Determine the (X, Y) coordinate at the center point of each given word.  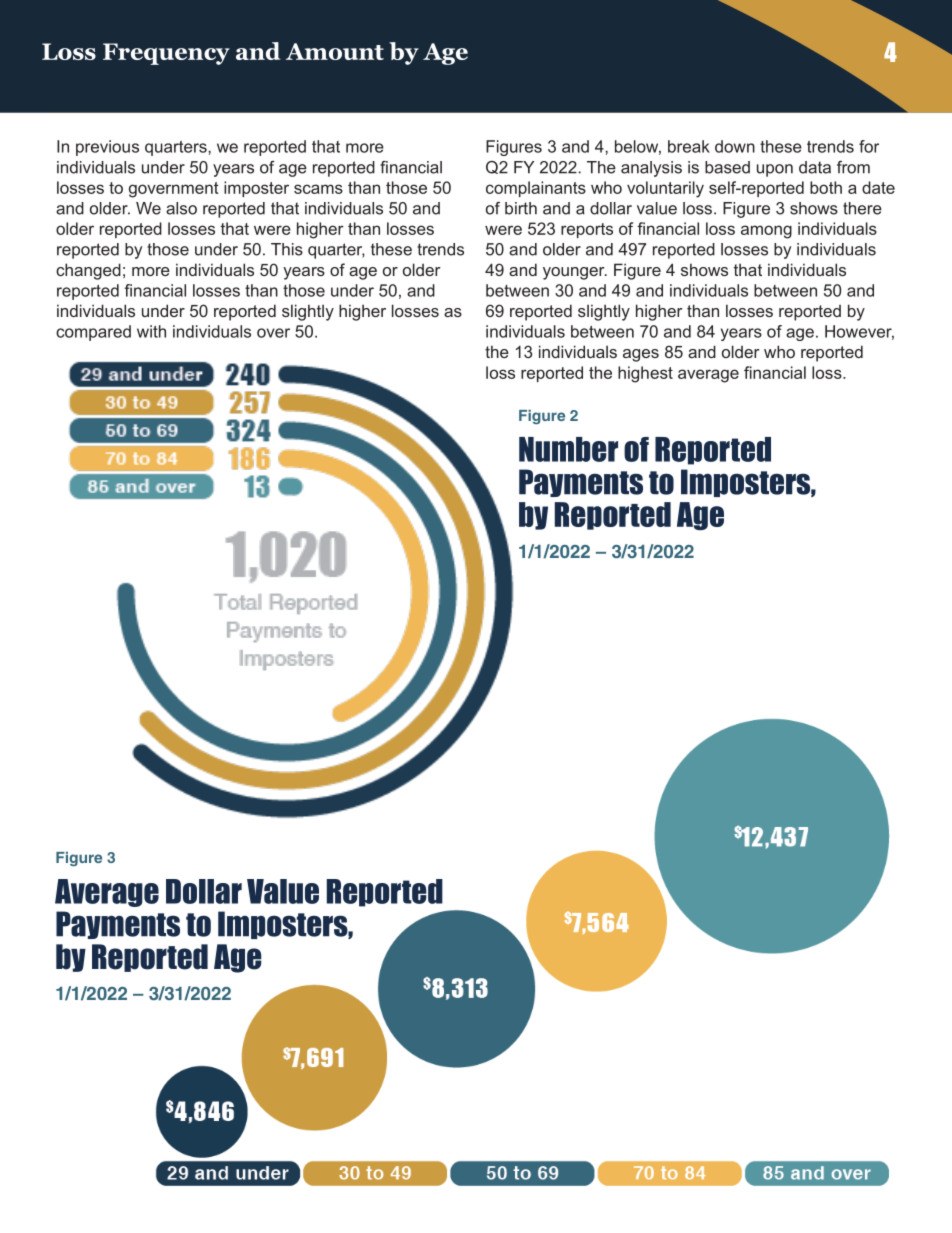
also (181, 208)
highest (645, 374)
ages (641, 355)
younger (575, 273)
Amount (335, 51)
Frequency (166, 54)
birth (521, 208)
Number (568, 449)
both (826, 187)
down (735, 146)
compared (93, 333)
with (151, 331)
